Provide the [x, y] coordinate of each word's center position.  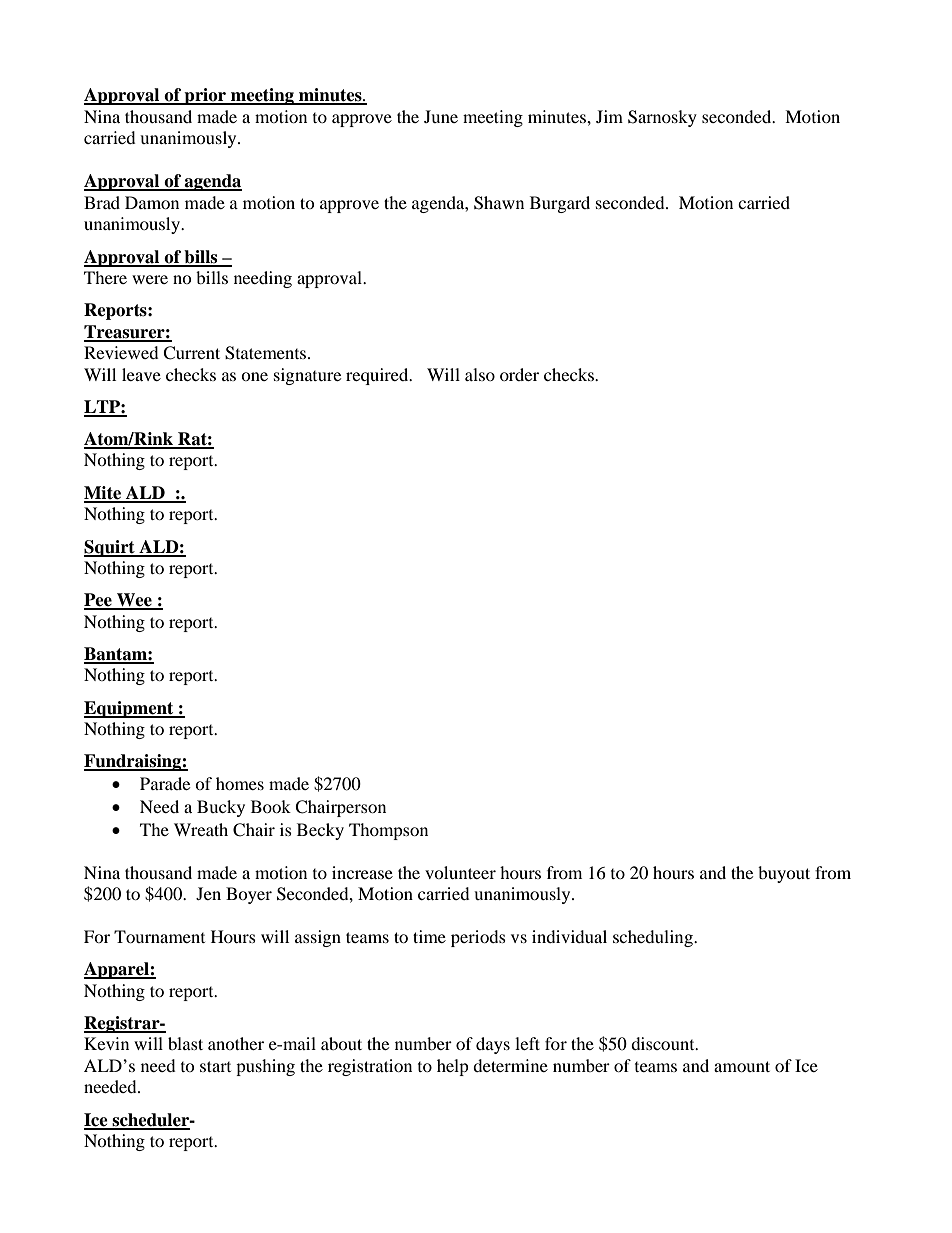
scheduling [654, 938]
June [441, 116]
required [378, 376]
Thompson [388, 831]
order [519, 374]
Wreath [201, 829]
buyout [784, 874]
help [453, 1067]
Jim [609, 116]
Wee [134, 601]
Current [191, 353]
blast [185, 1043]
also [480, 374]
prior [205, 96]
